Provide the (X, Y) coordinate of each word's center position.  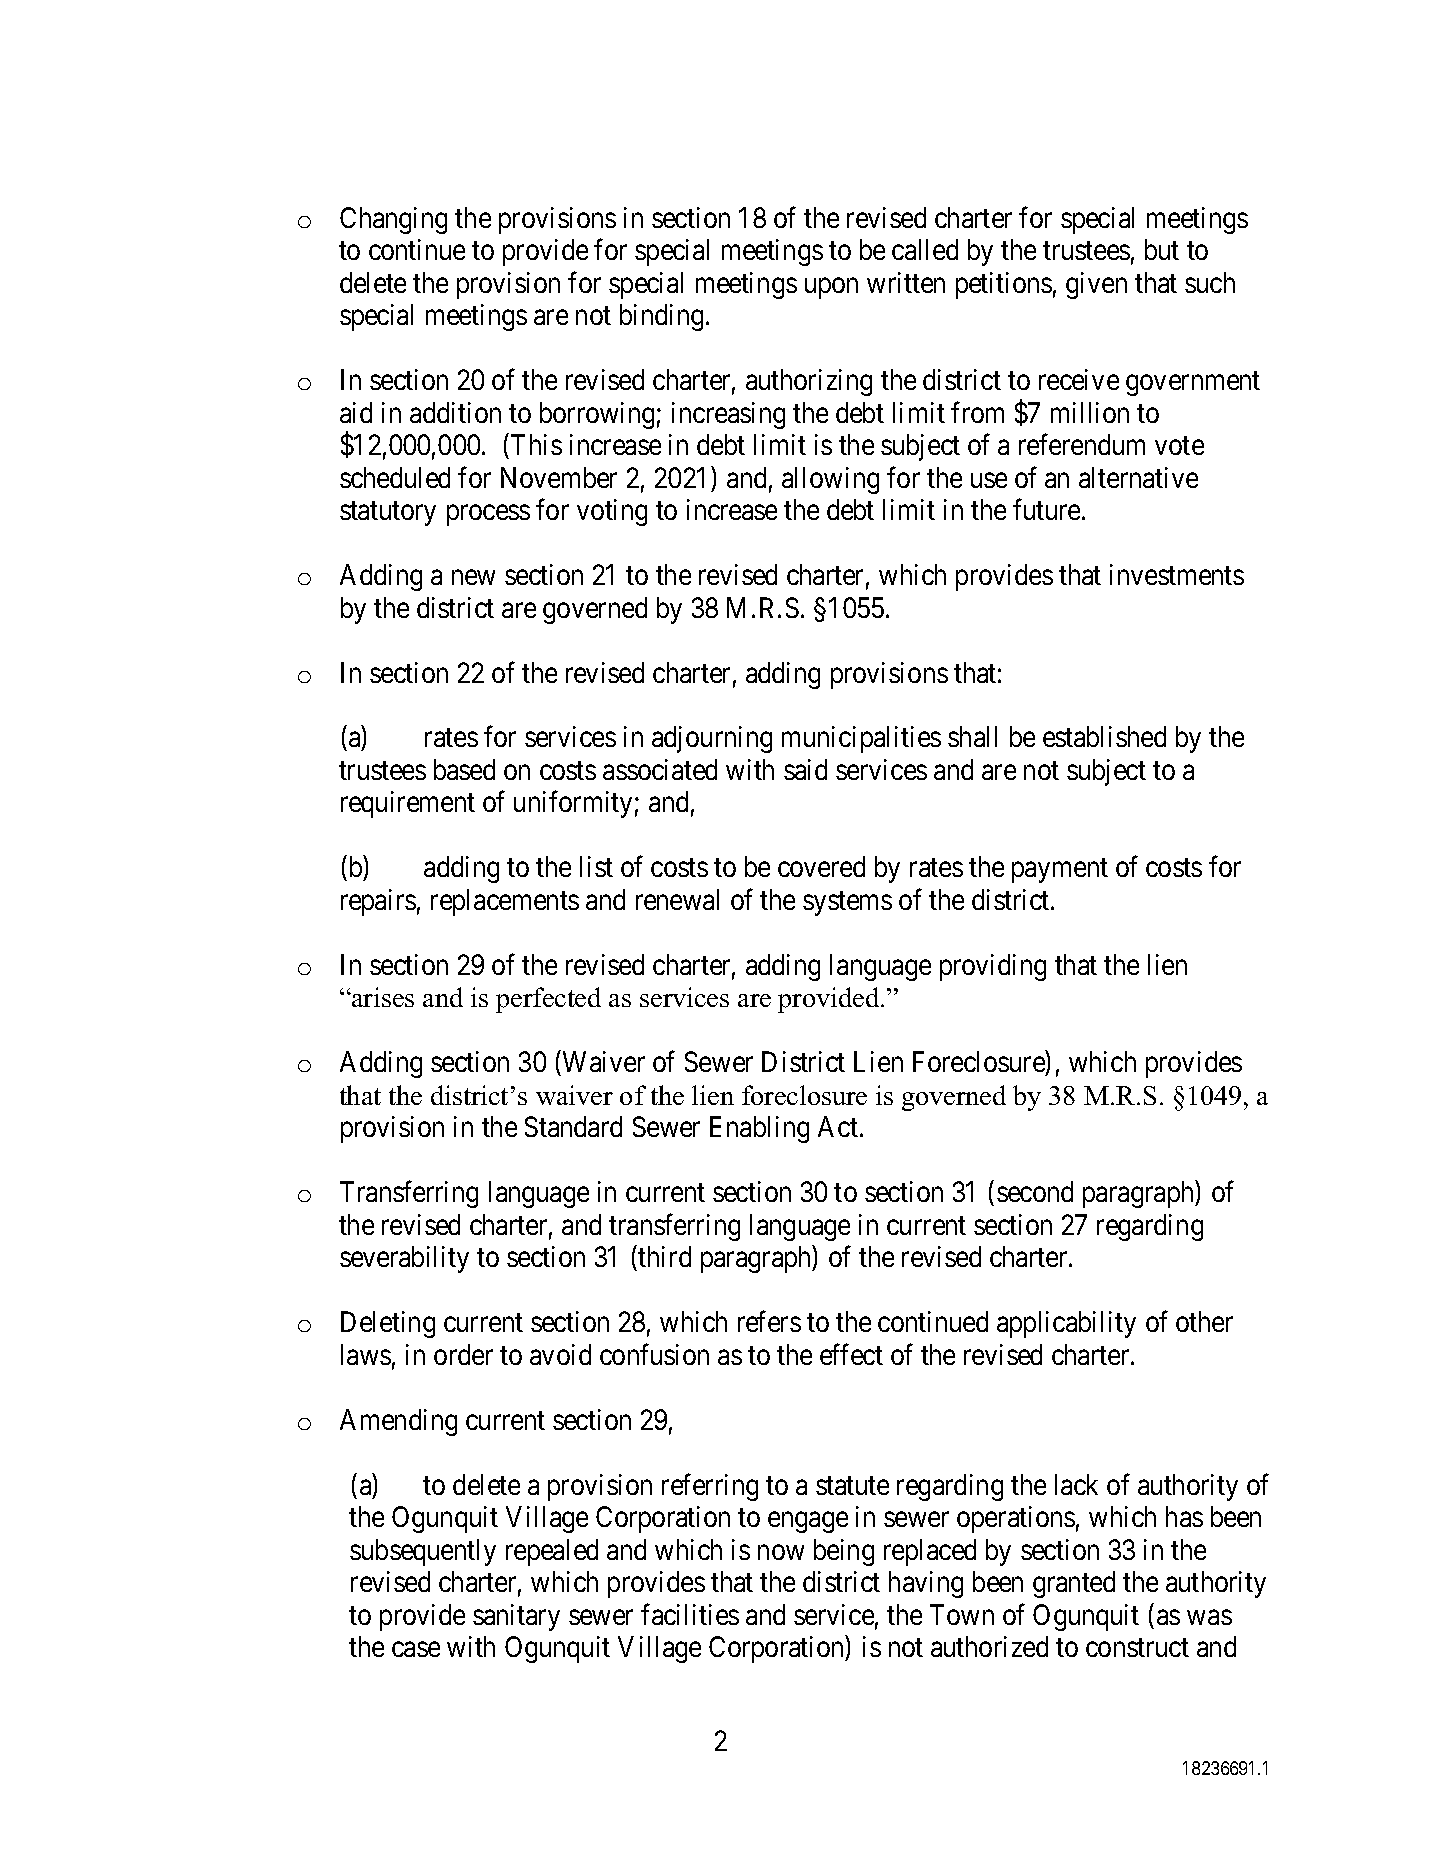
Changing (393, 220)
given (1096, 285)
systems (847, 904)
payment (1060, 871)
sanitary (516, 1617)
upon (831, 288)
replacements (505, 902)
